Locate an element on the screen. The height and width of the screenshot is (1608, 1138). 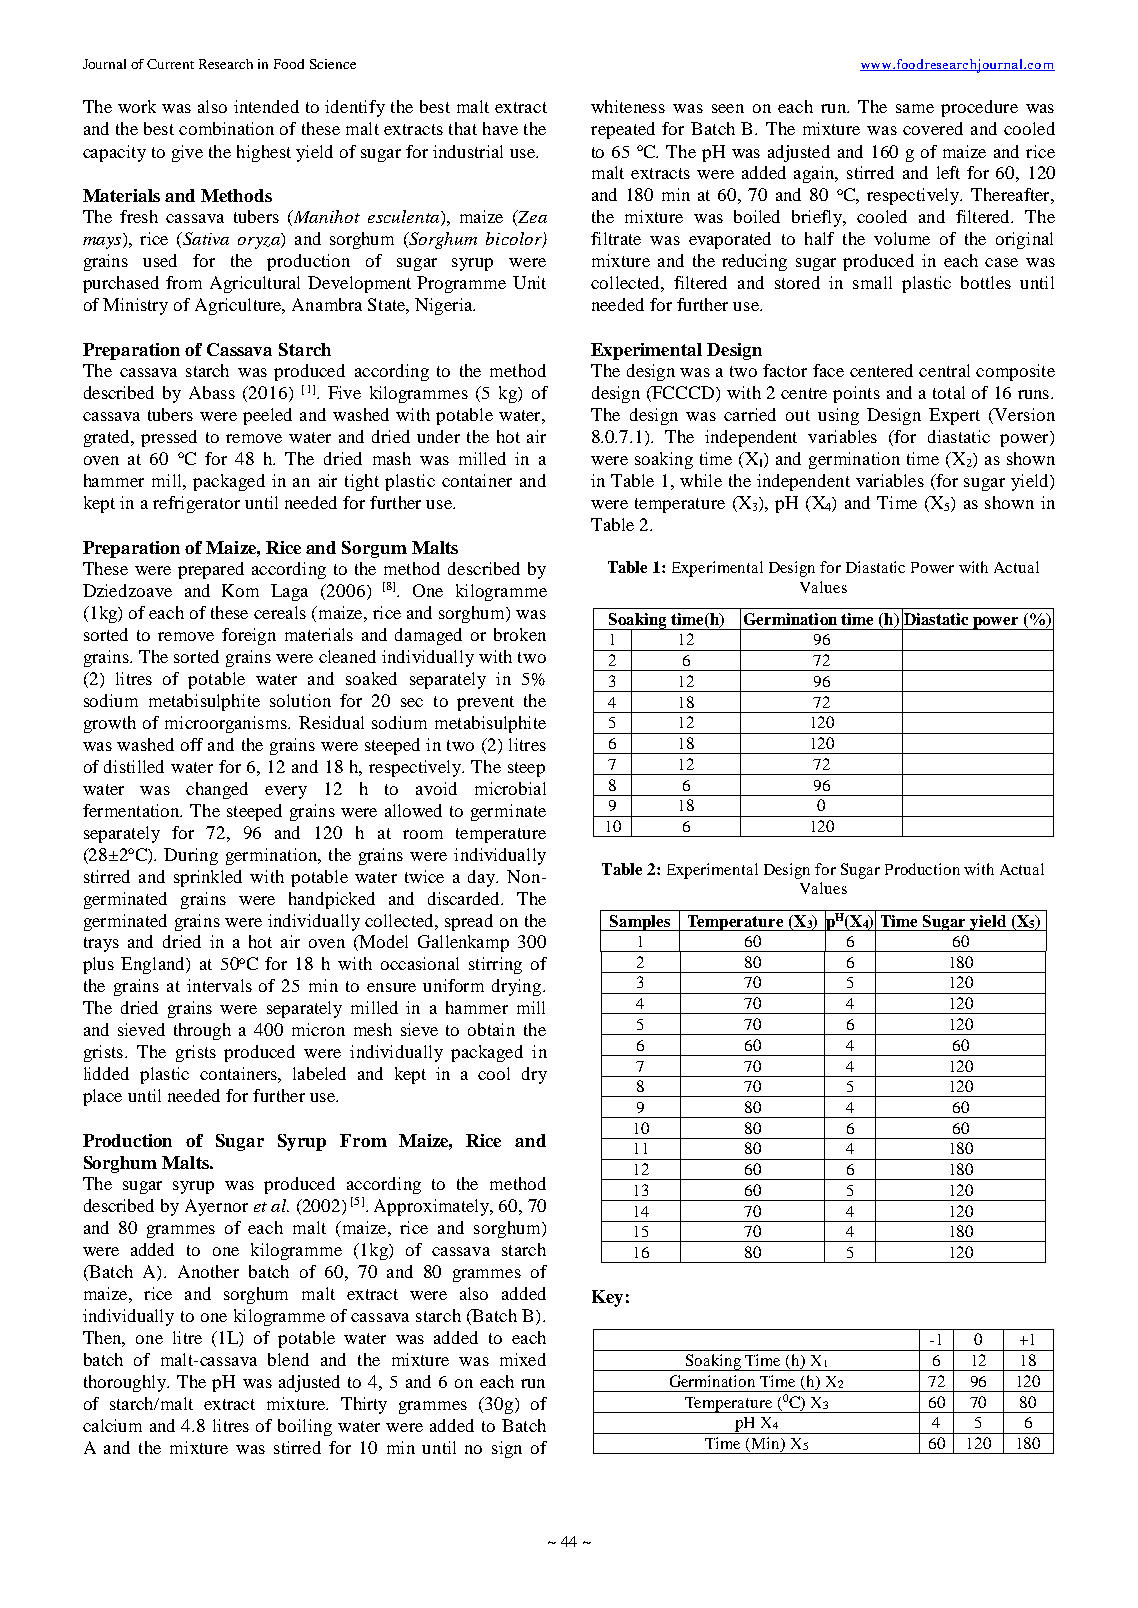
under is located at coordinates (438, 436).
